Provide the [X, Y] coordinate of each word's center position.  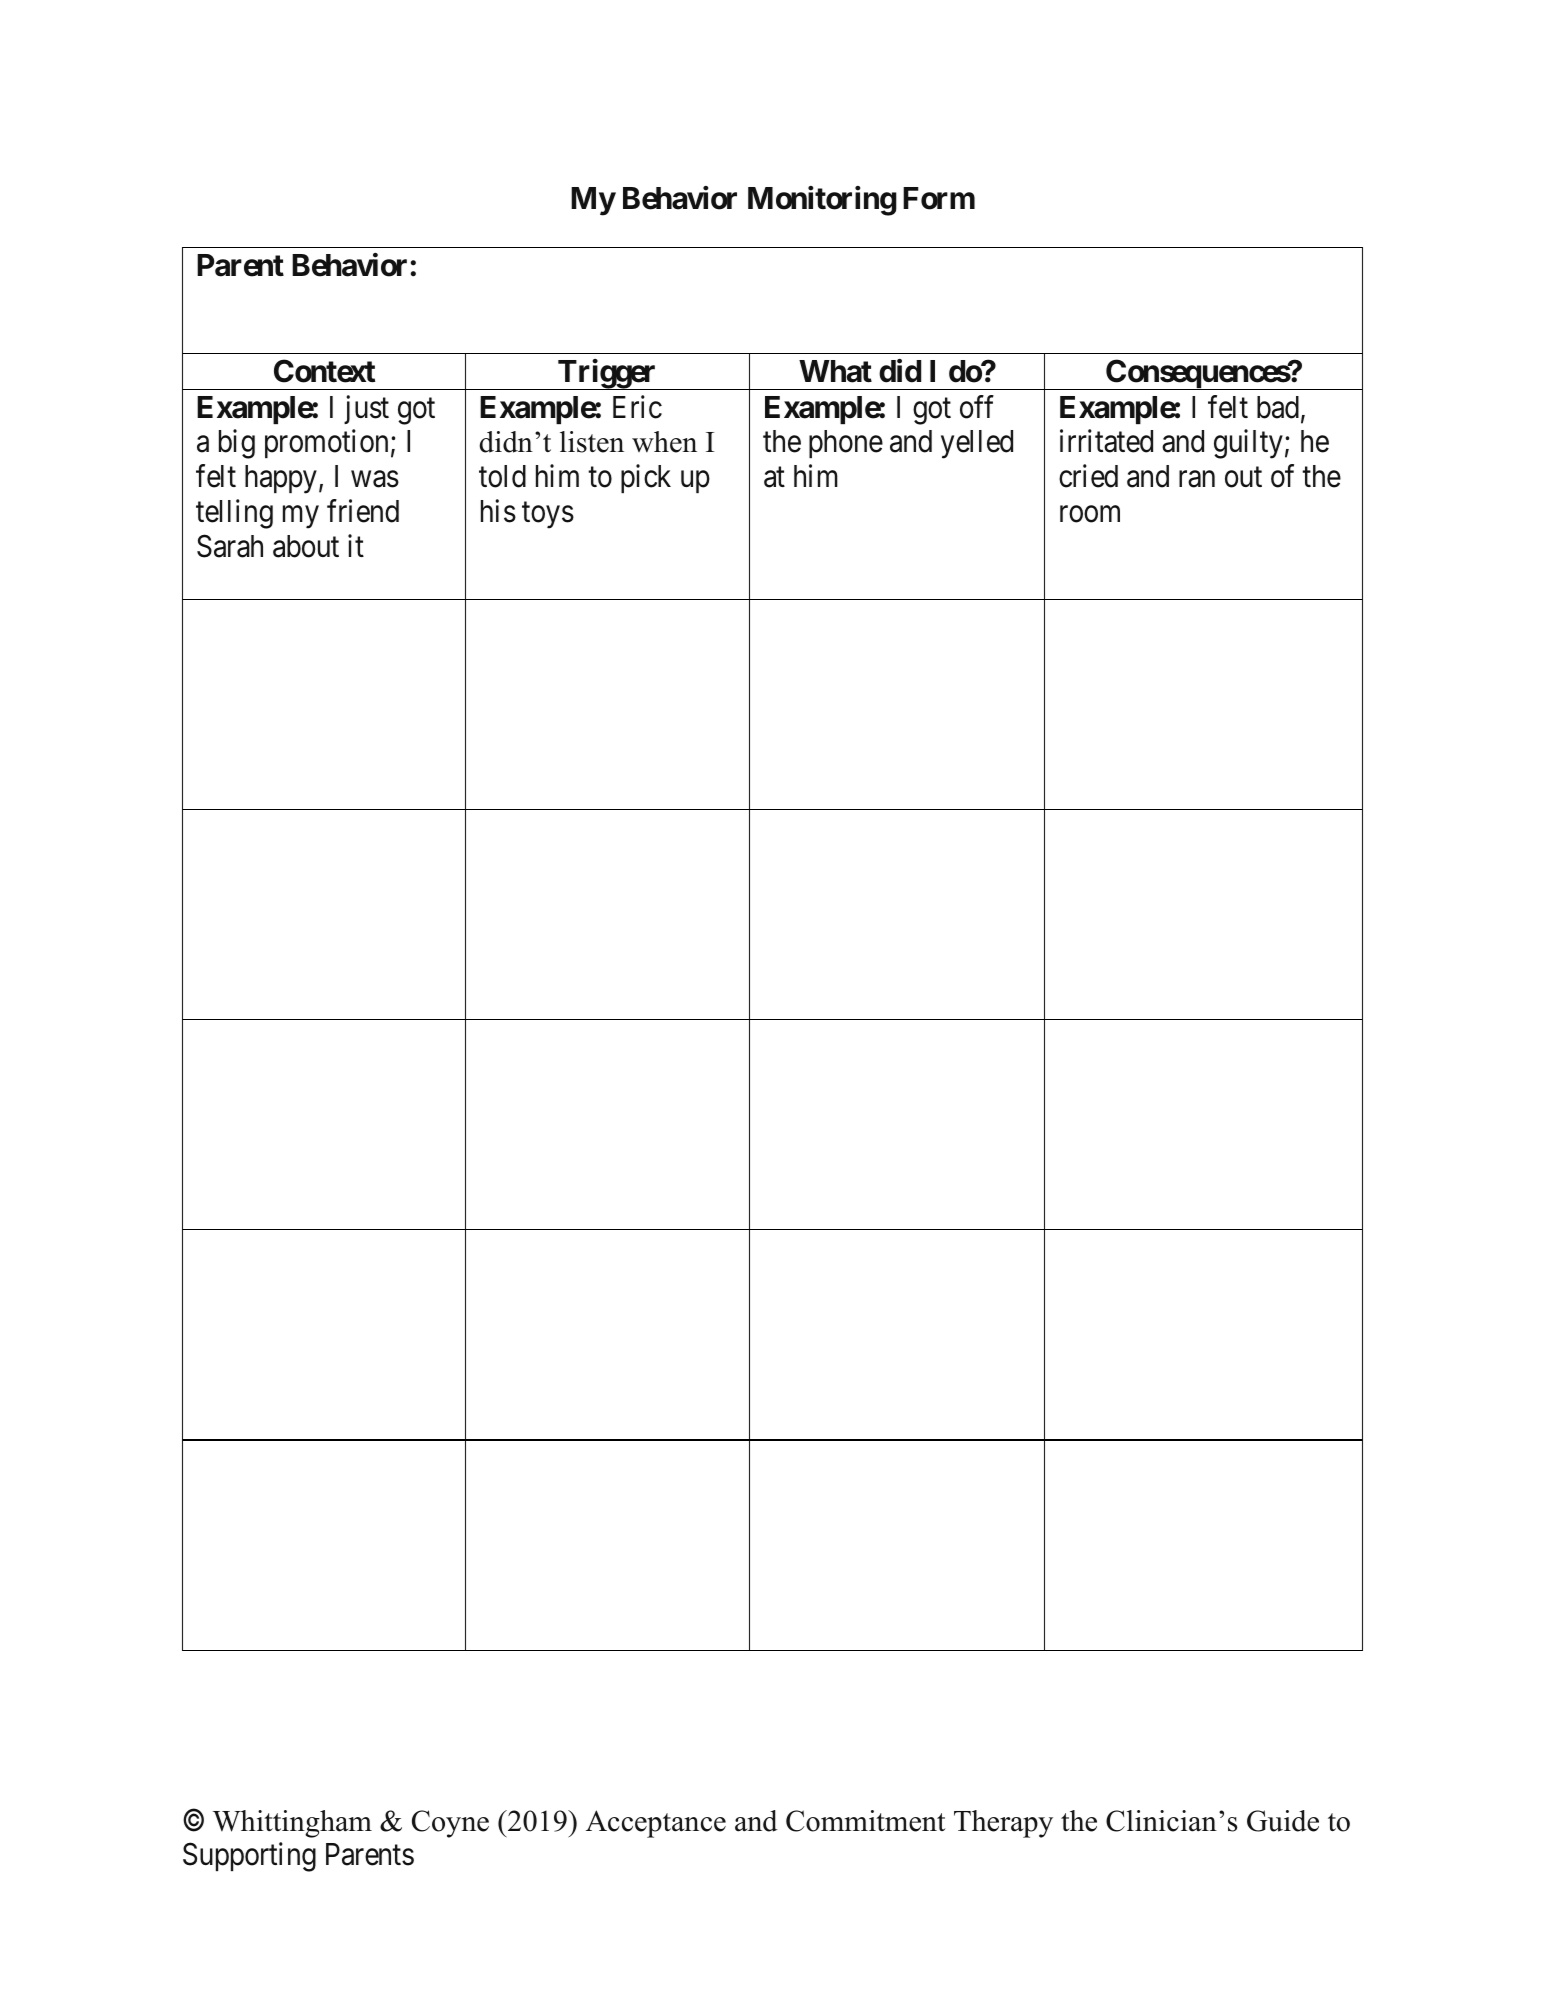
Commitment [865, 1821]
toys [548, 516]
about [306, 546]
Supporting [249, 1857]
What [835, 371]
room [1090, 514]
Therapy [1003, 1824]
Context [324, 371]
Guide [1283, 1821]
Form [939, 198]
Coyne [450, 1824]
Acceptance [656, 1824]
